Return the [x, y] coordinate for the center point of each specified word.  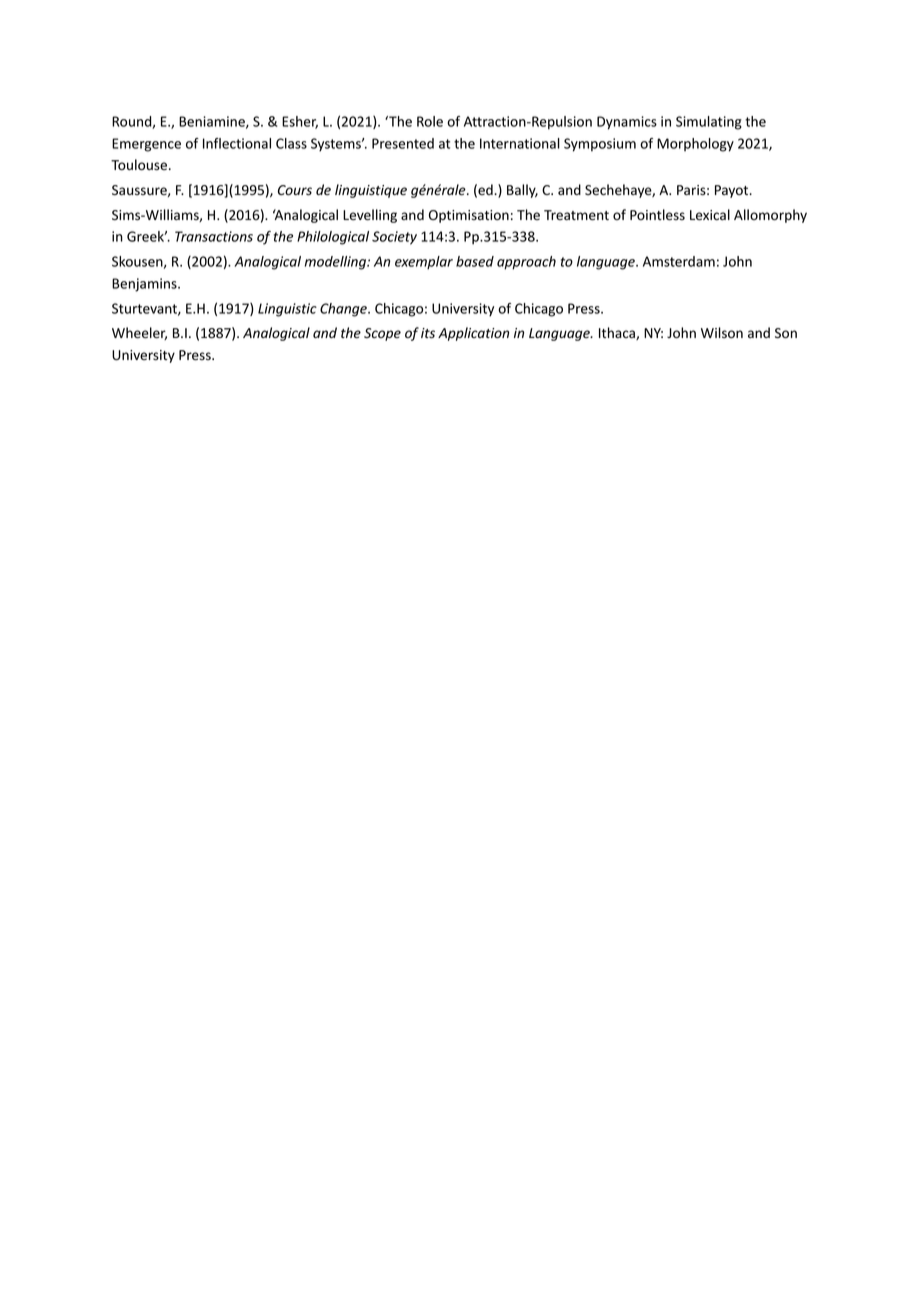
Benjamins [145, 285]
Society [394, 238]
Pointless [657, 215]
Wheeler [139, 333]
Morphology [695, 145]
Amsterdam [679, 261]
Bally [522, 191]
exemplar [424, 263]
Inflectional [237, 143]
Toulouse [139, 165]
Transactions [214, 236]
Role [430, 121]
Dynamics [627, 123]
